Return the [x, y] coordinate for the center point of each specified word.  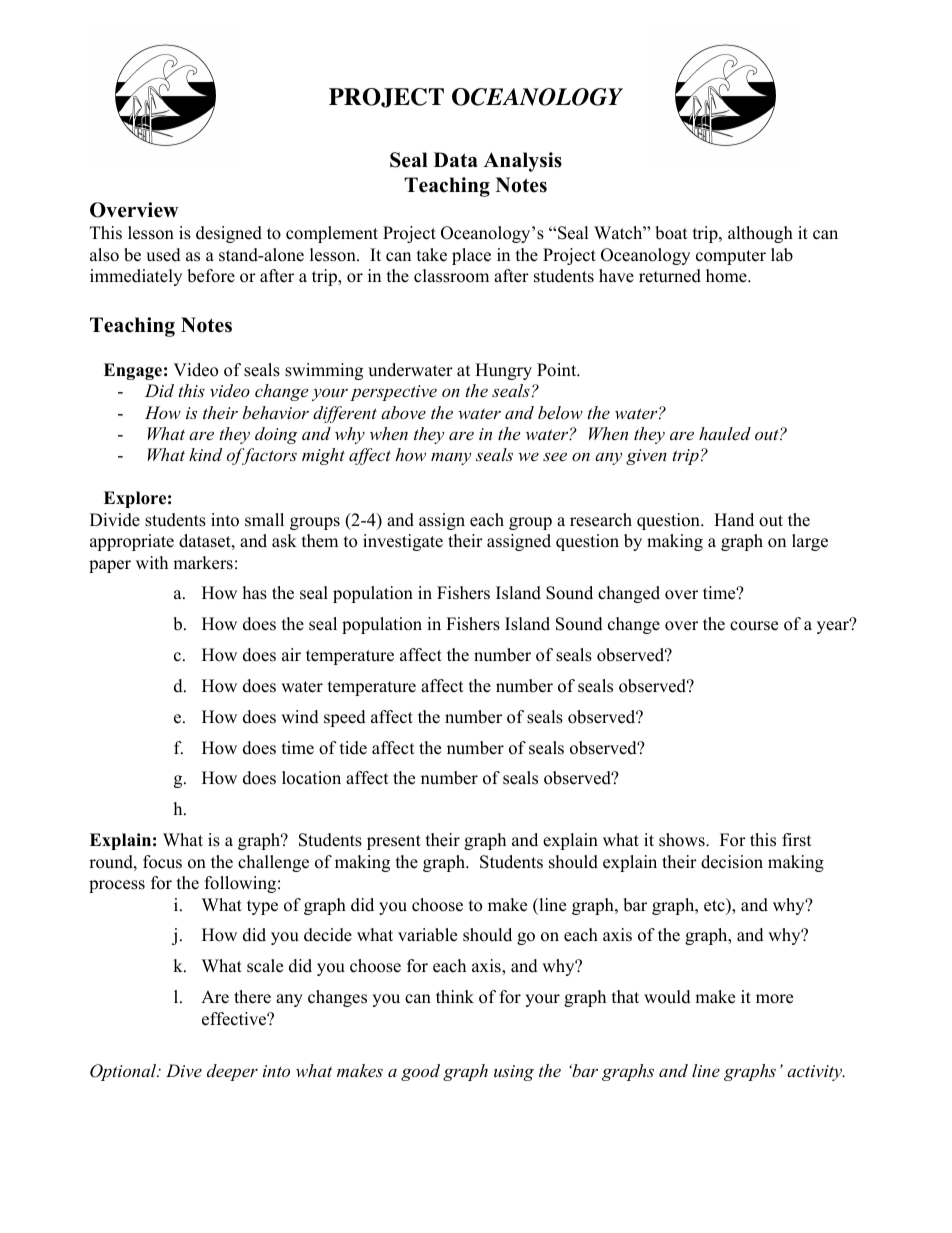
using [514, 1073]
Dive [184, 1070]
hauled [725, 433]
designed [229, 234]
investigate [403, 542]
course [754, 626]
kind [205, 454]
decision [732, 862]
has [255, 593]
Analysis [523, 162]
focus [162, 862]
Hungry [503, 371]
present [394, 842]
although [760, 234]
